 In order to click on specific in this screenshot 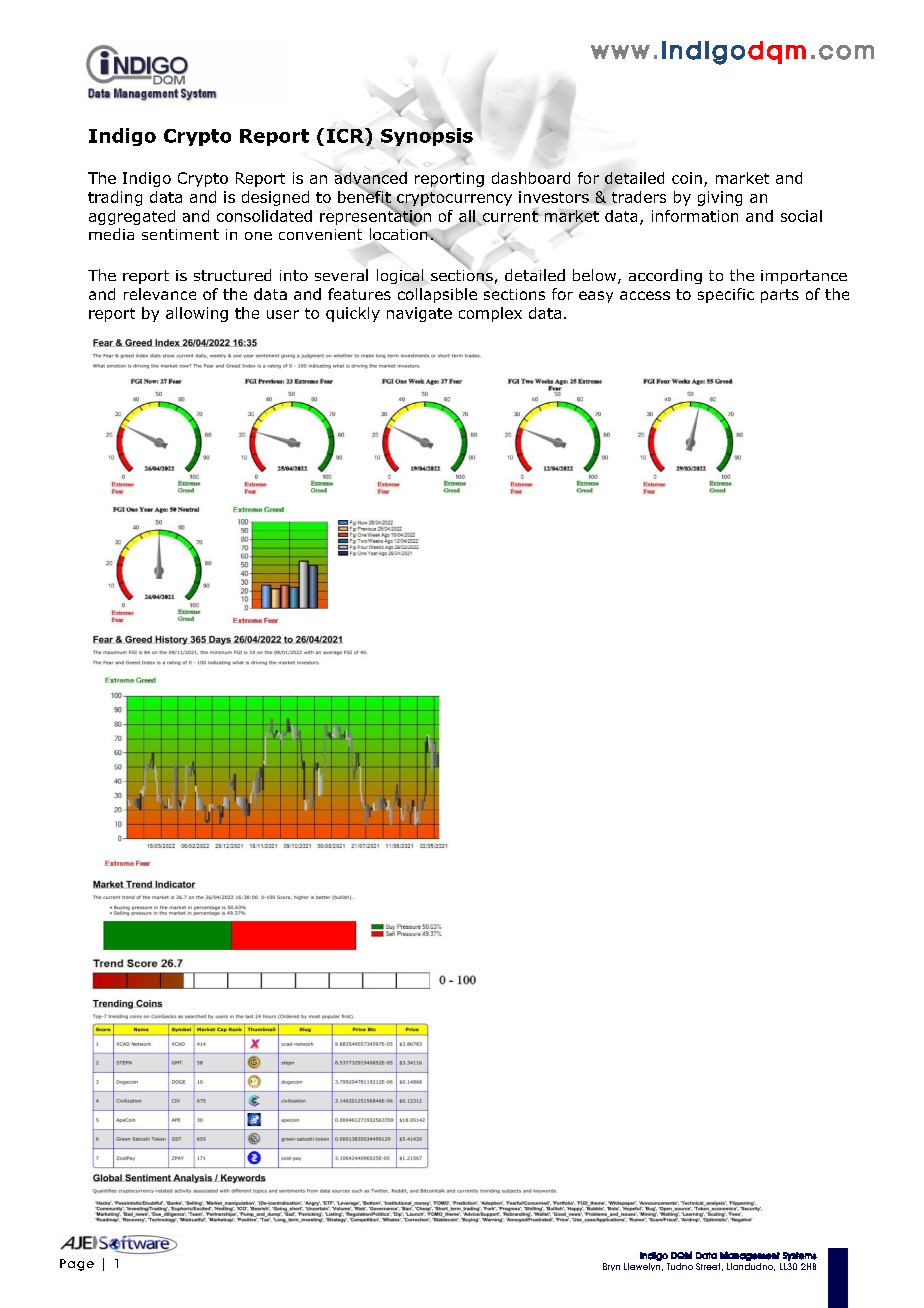, I will do `click(726, 295)`.
